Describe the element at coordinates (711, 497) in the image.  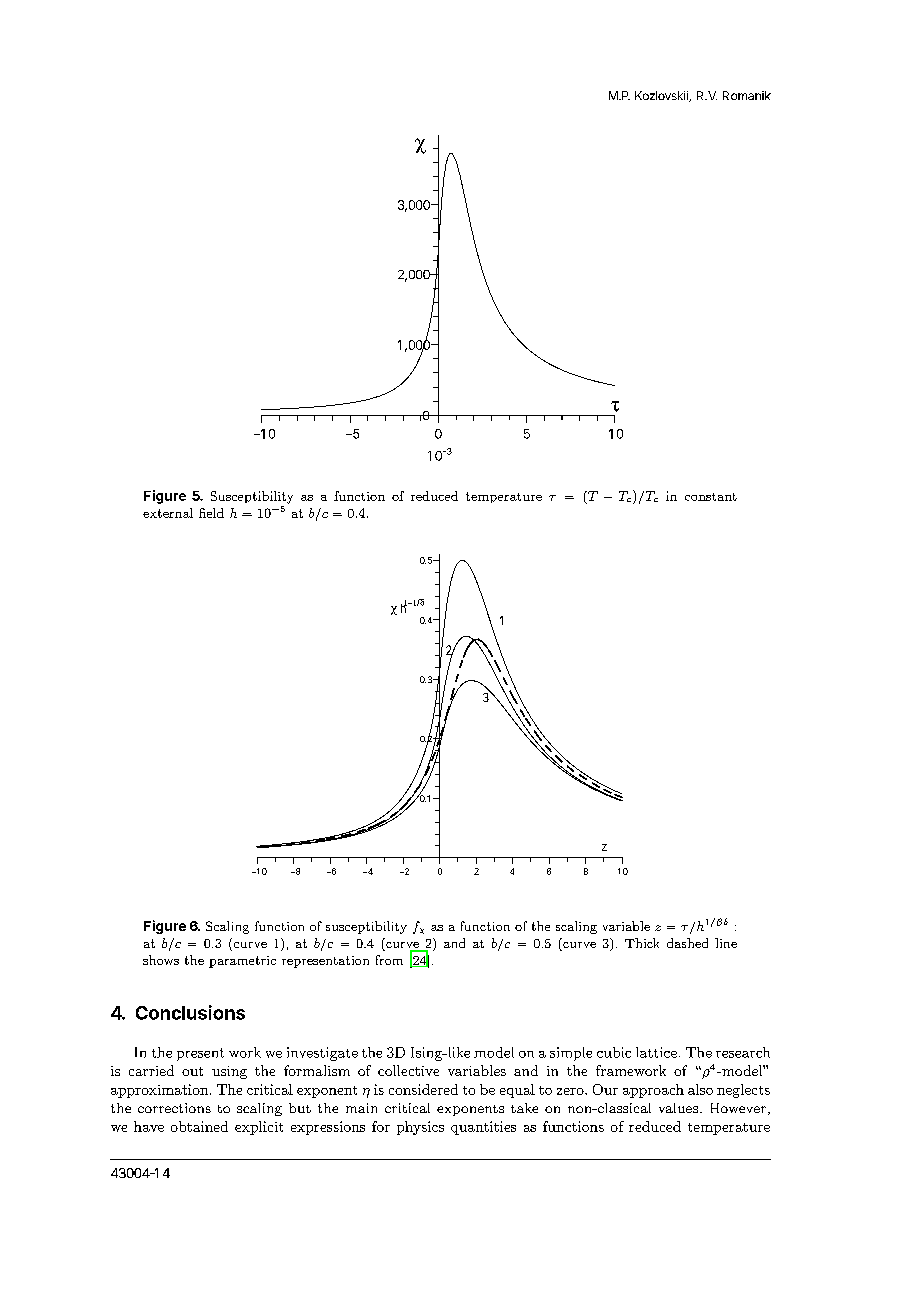
I see `constant` at that location.
